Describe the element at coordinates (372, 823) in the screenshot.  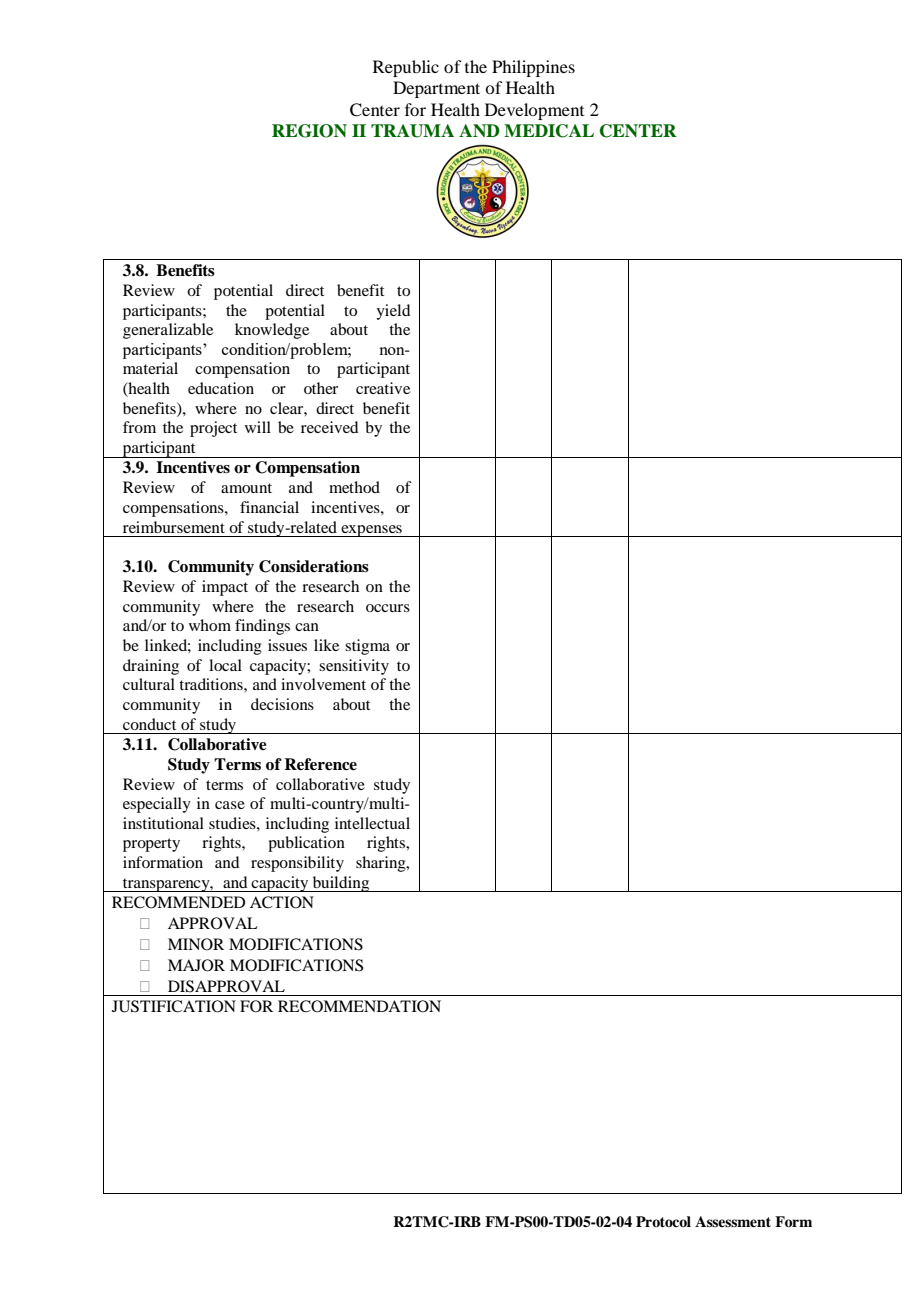
I see `intellectual` at that location.
